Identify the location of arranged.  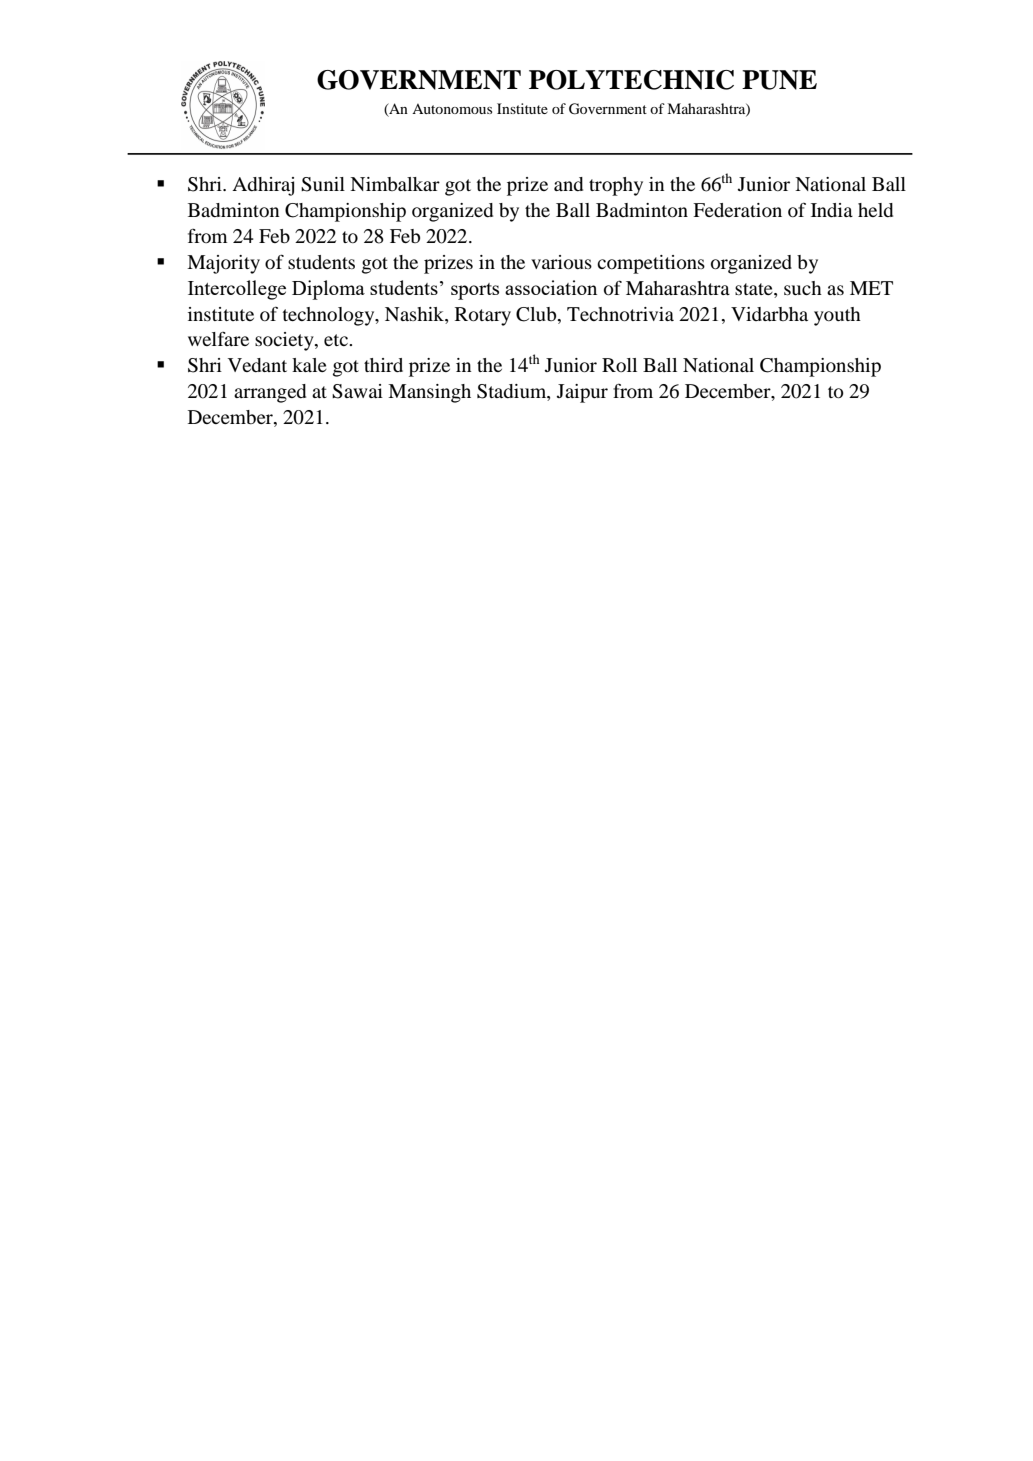
(270, 393).
